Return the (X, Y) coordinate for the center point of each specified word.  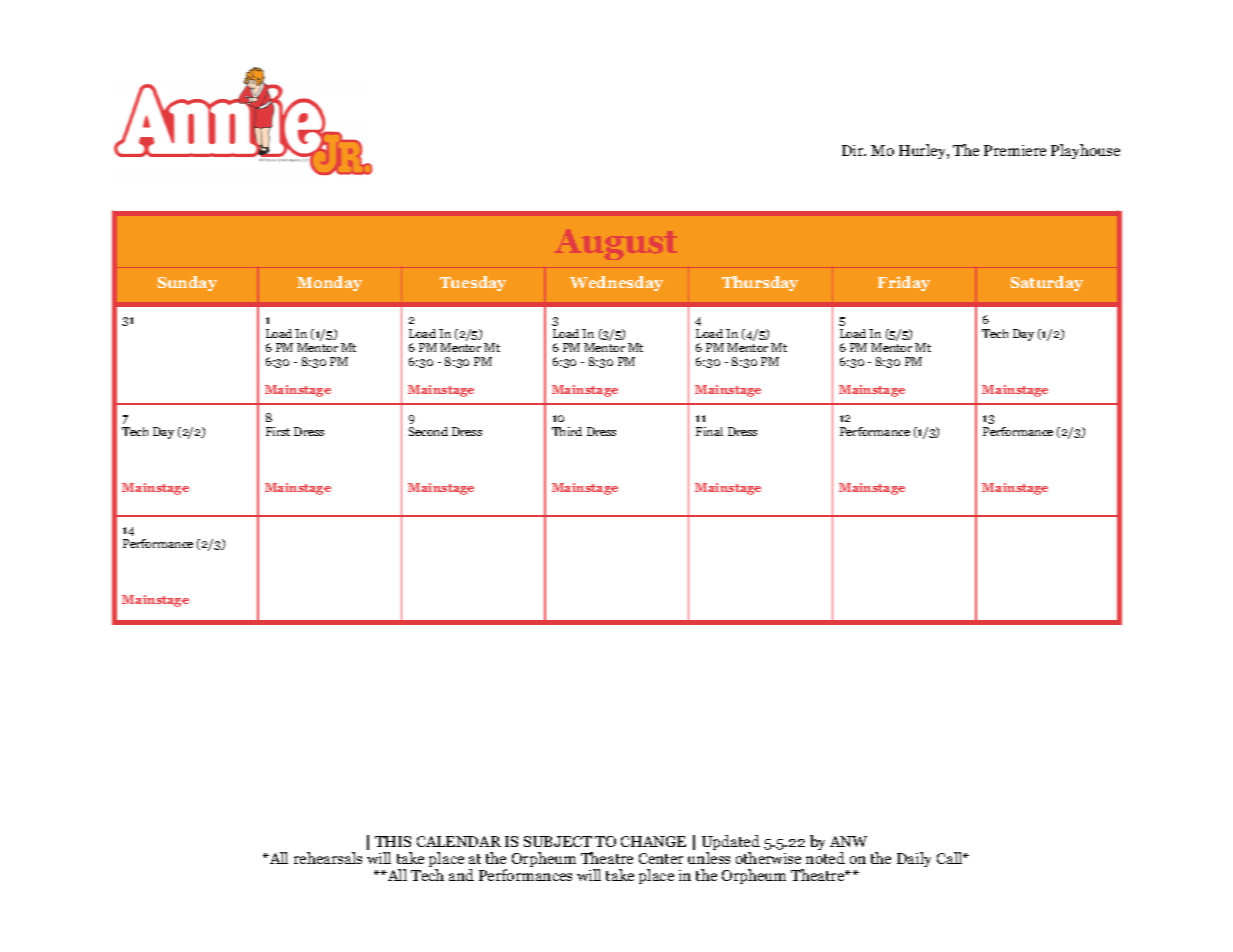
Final (709, 431)
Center (661, 858)
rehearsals (328, 858)
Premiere (1015, 150)
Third (567, 431)
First (278, 431)
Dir (854, 150)
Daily (914, 859)
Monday (329, 283)
